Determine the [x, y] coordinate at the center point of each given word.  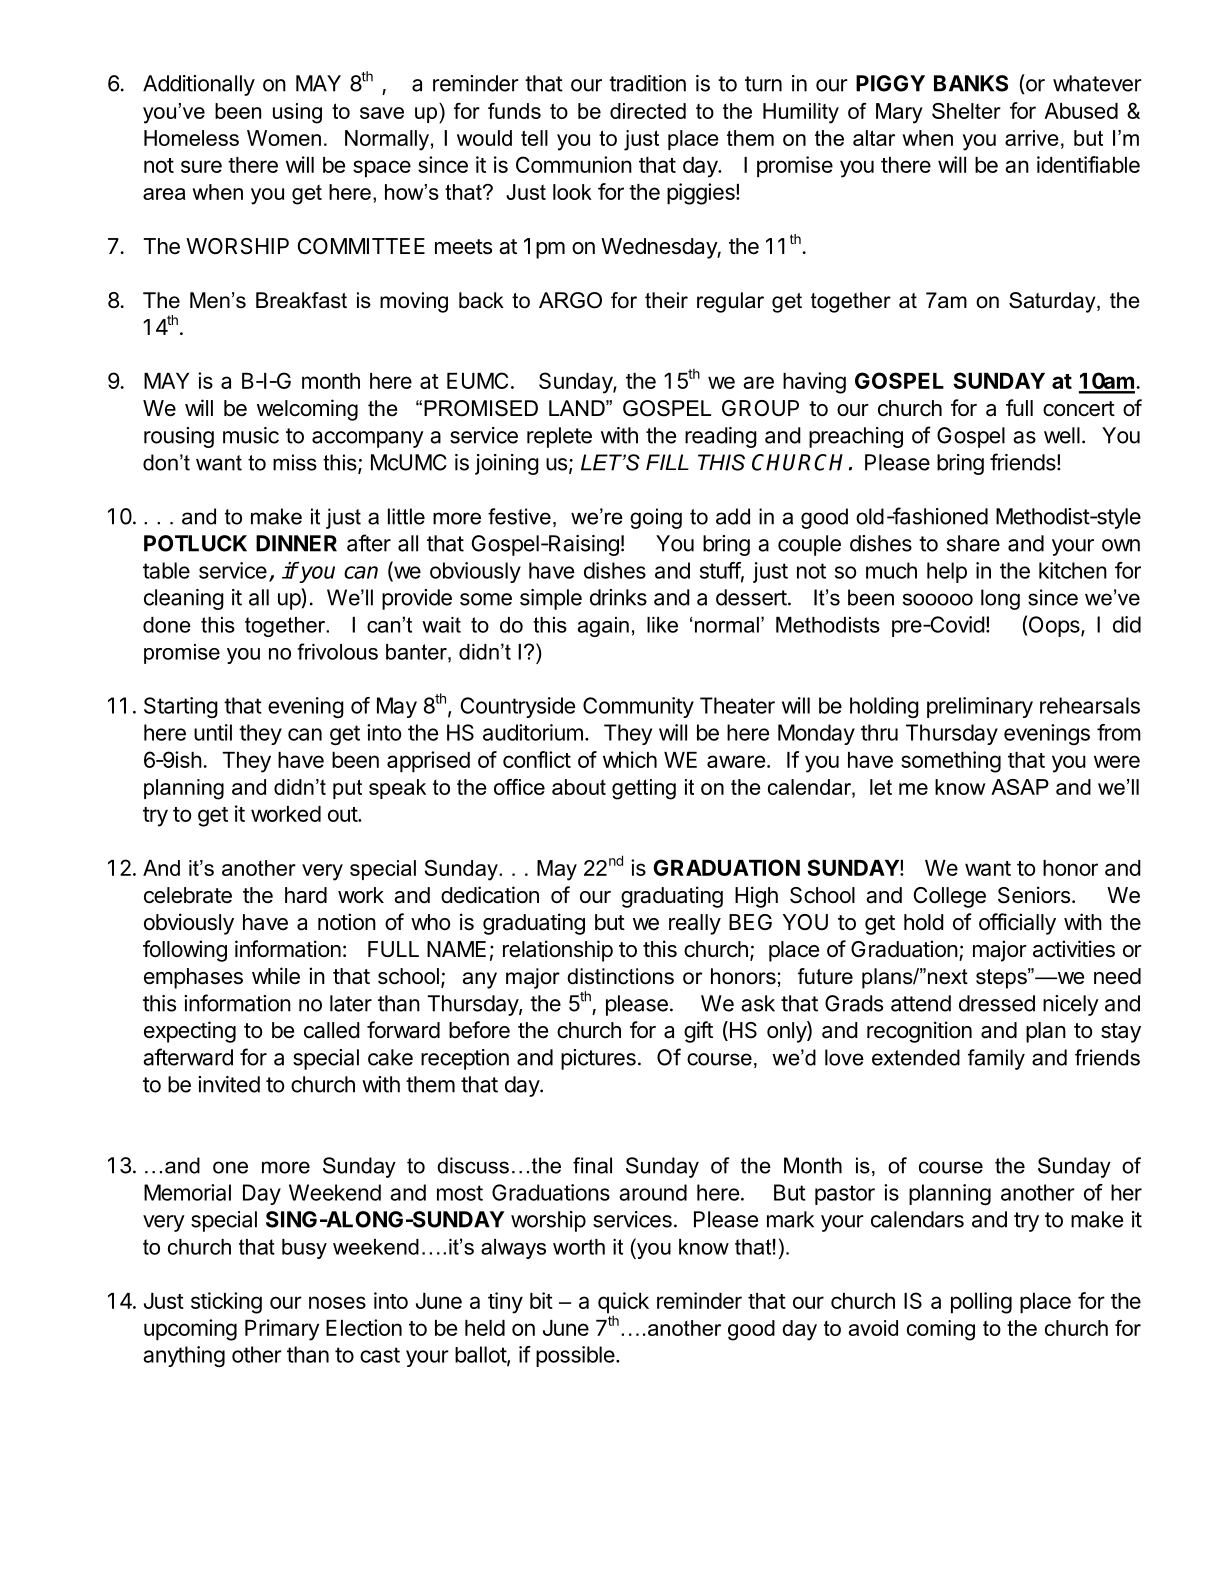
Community [638, 707]
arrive [1032, 138]
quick [623, 1304]
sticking [226, 1303]
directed [648, 111]
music [251, 435]
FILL [667, 462]
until [213, 732]
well [1062, 435]
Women [284, 138]
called [332, 1030]
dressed [997, 1003]
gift [698, 1032]
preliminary [980, 707]
